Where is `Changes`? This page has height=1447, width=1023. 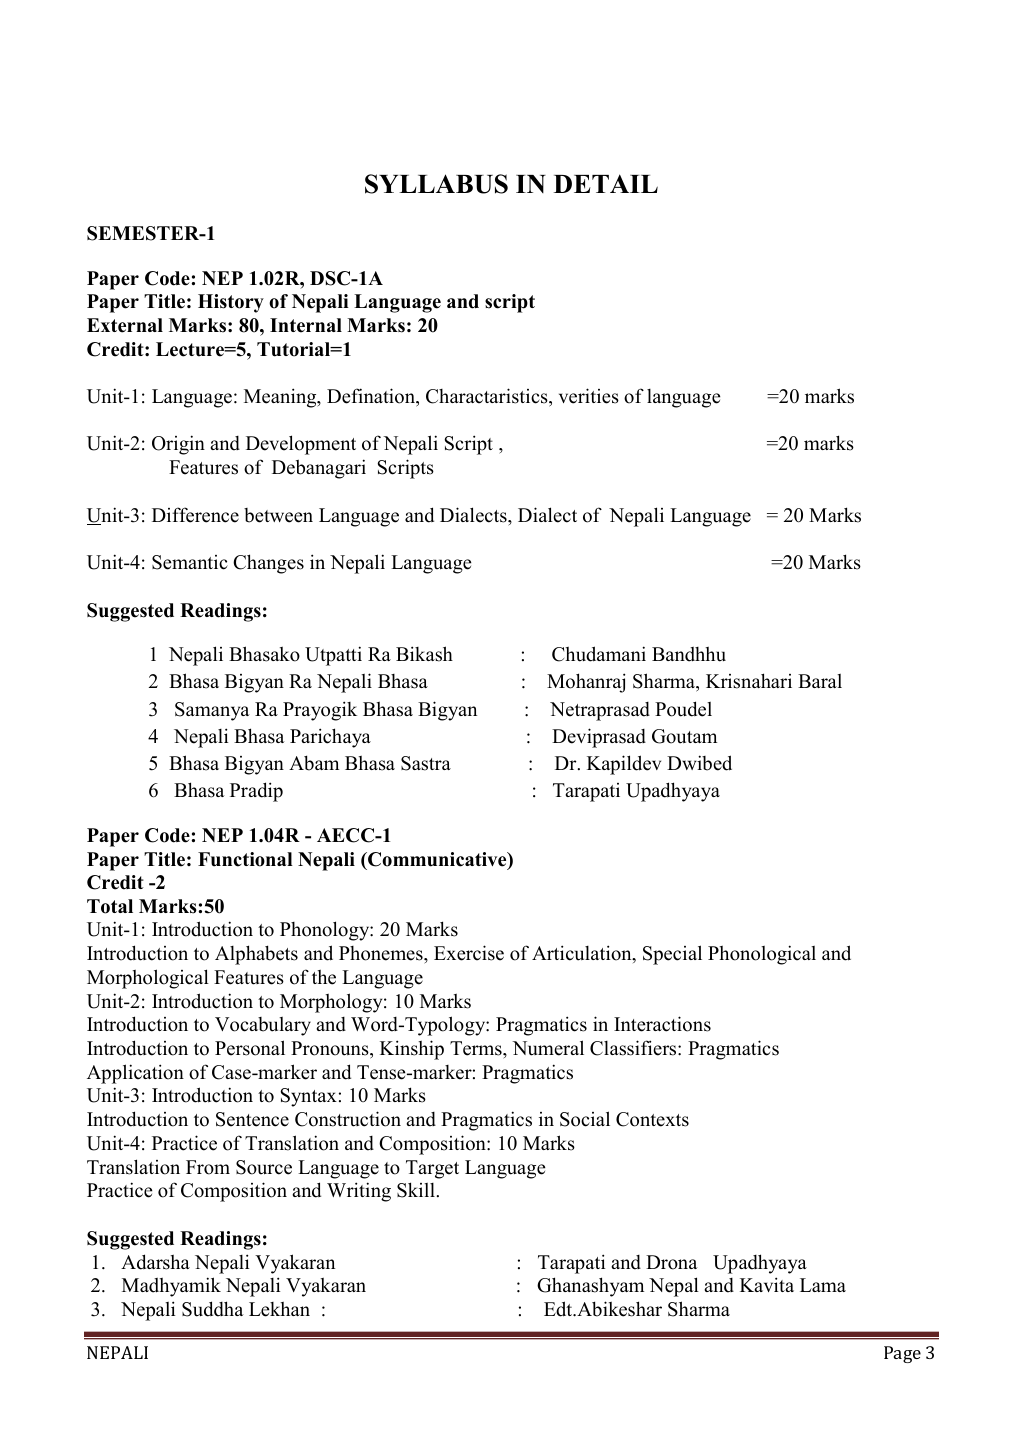 Changes is located at coordinates (268, 564).
